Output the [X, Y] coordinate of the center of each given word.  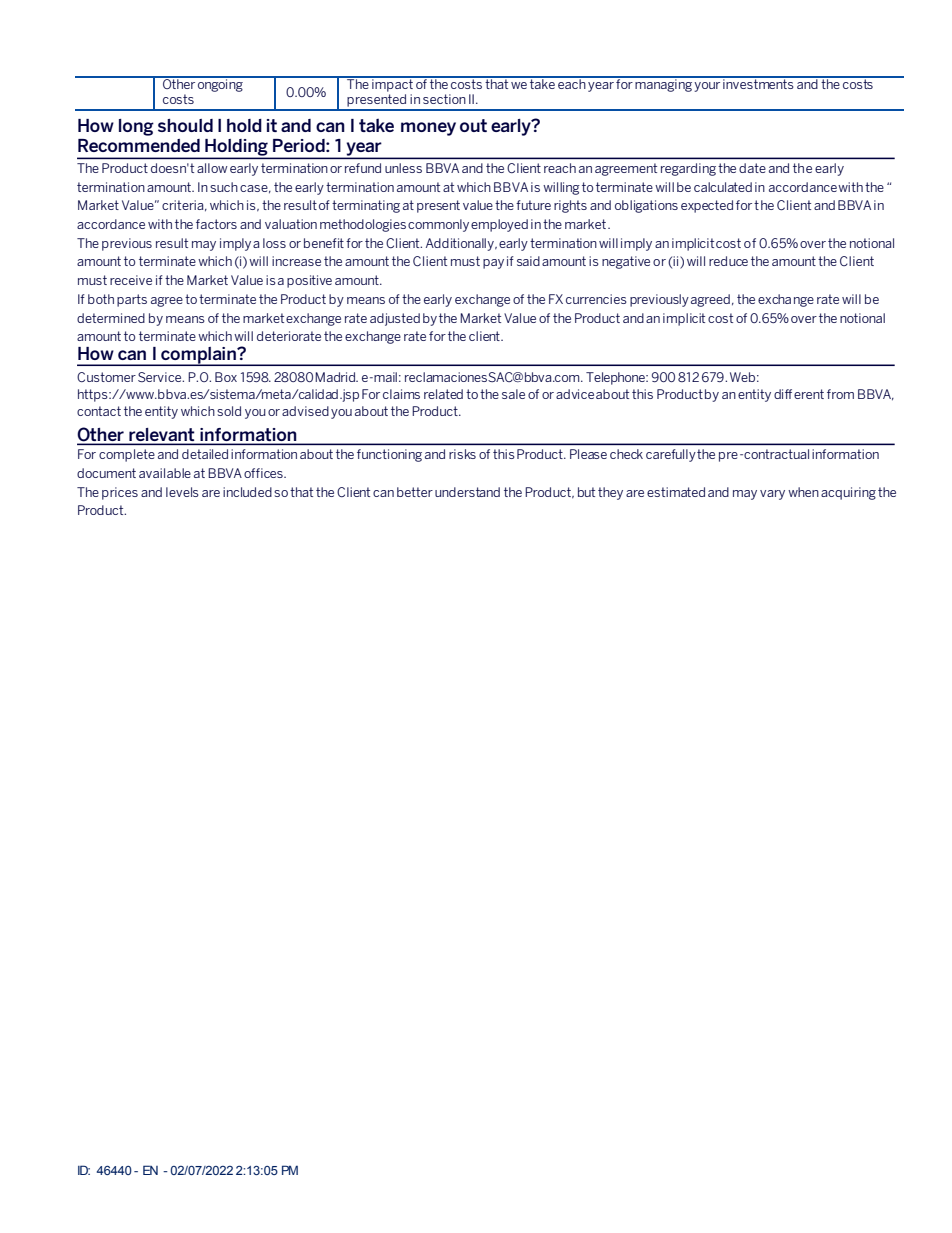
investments [758, 83]
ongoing [220, 84]
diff [783, 394]
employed [499, 225]
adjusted [395, 319]
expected [707, 206]
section [444, 99]
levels [182, 492]
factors [216, 224]
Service [161, 377]
